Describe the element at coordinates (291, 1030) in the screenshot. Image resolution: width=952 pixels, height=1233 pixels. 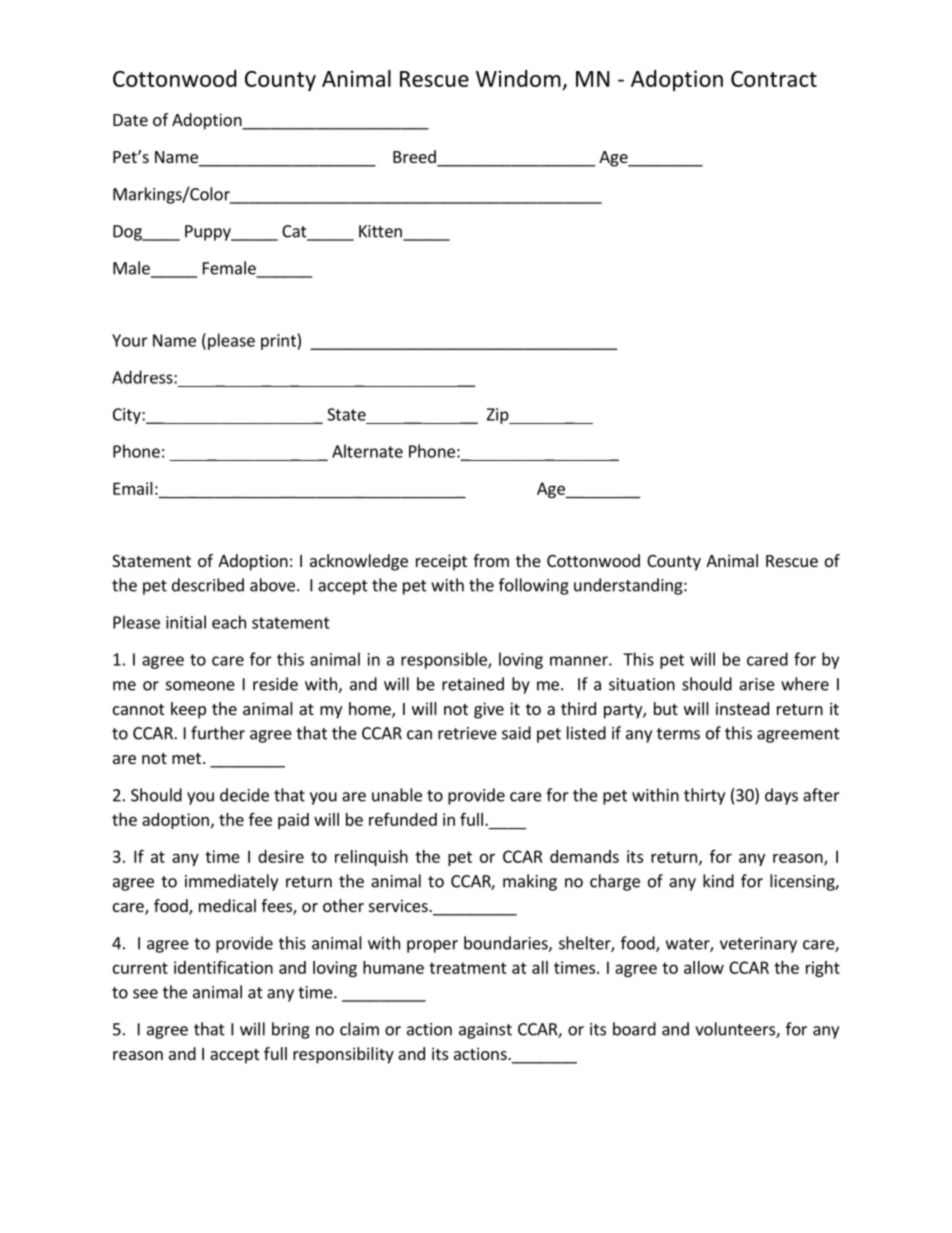
I see `bring` at that location.
